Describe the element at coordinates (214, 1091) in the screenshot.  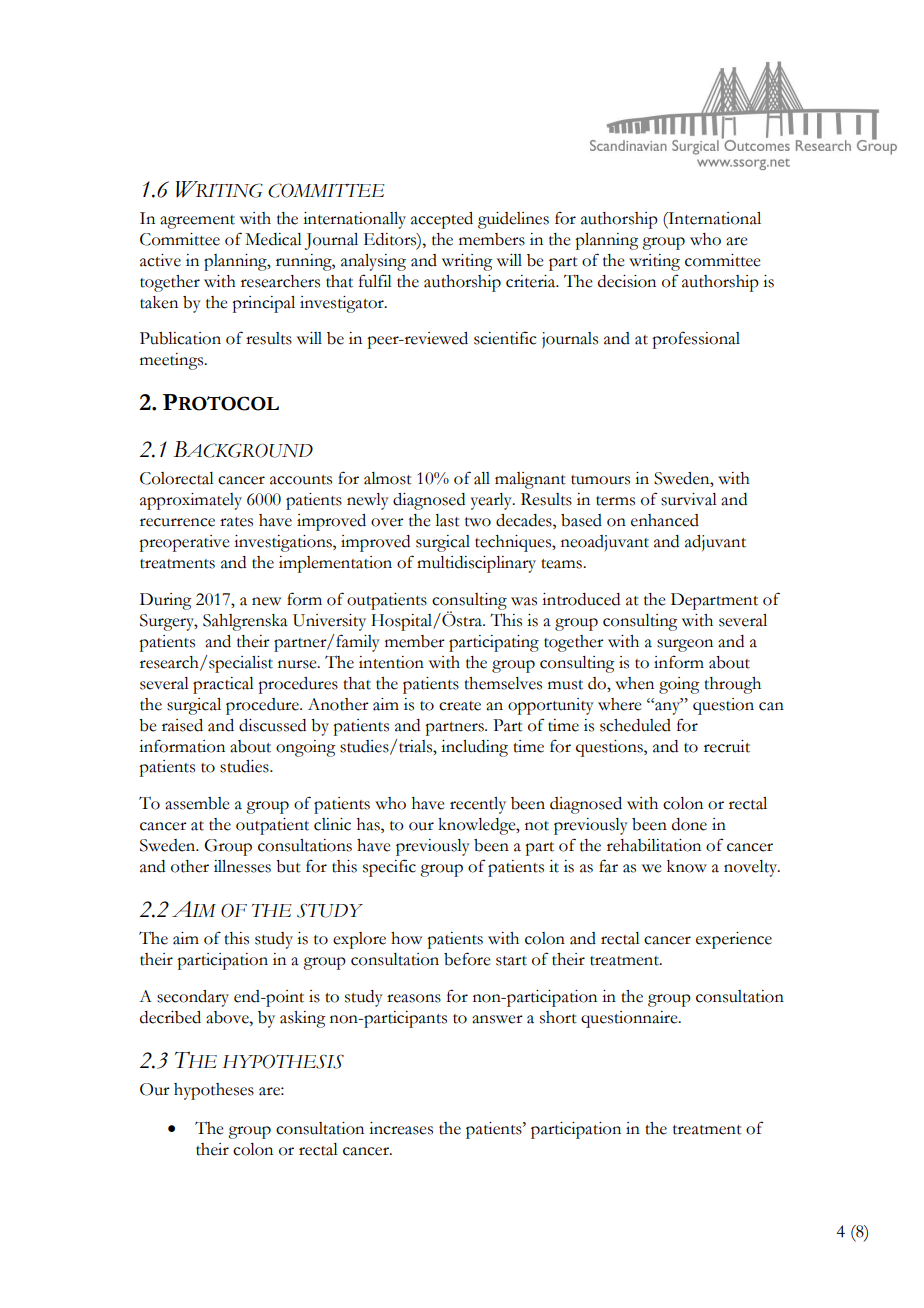
I see `hypotheses` at that location.
